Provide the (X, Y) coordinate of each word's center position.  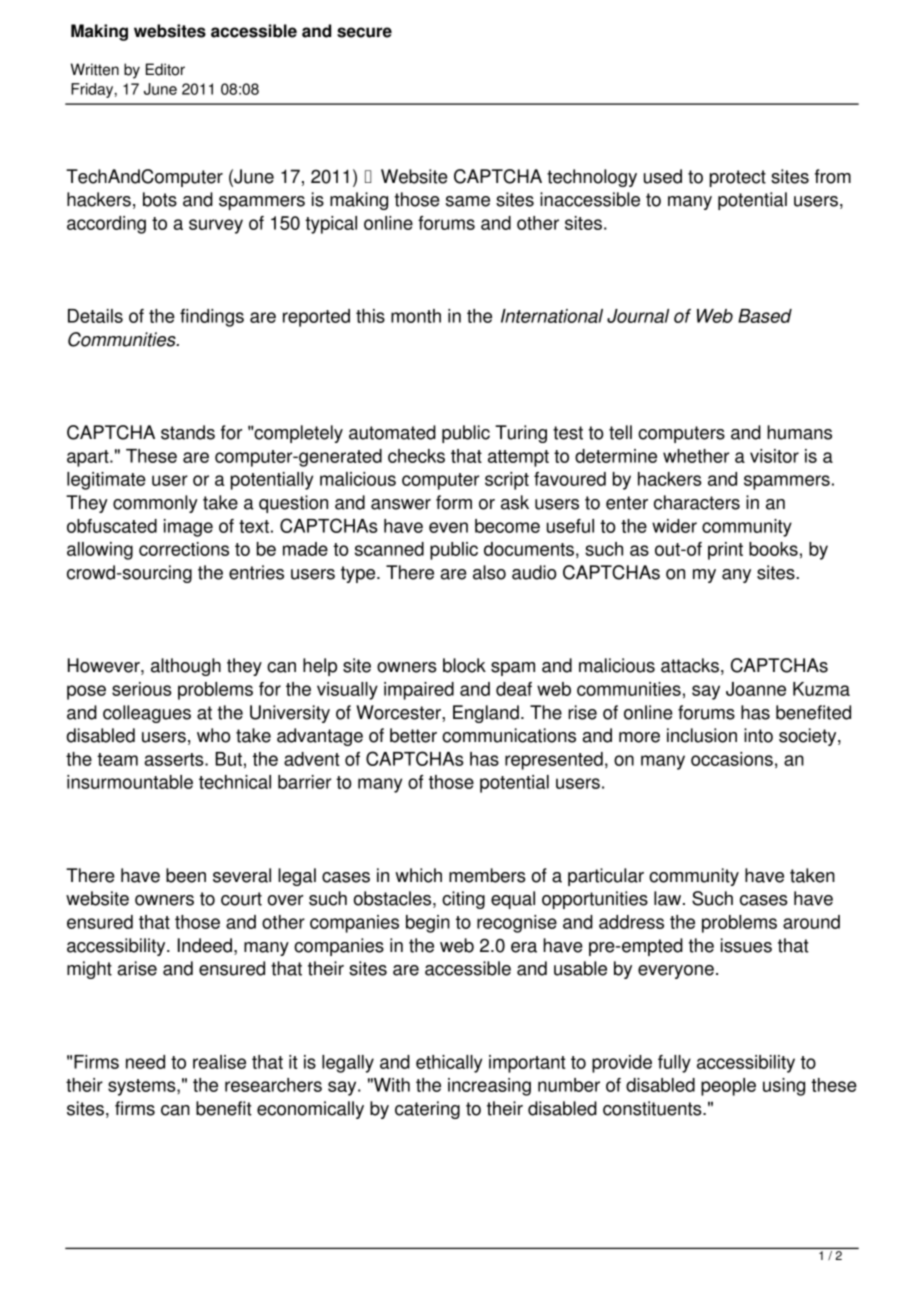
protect (738, 178)
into (758, 735)
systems (143, 1087)
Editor (165, 69)
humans (799, 432)
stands (188, 432)
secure (364, 32)
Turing (521, 434)
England (486, 714)
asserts (175, 759)
